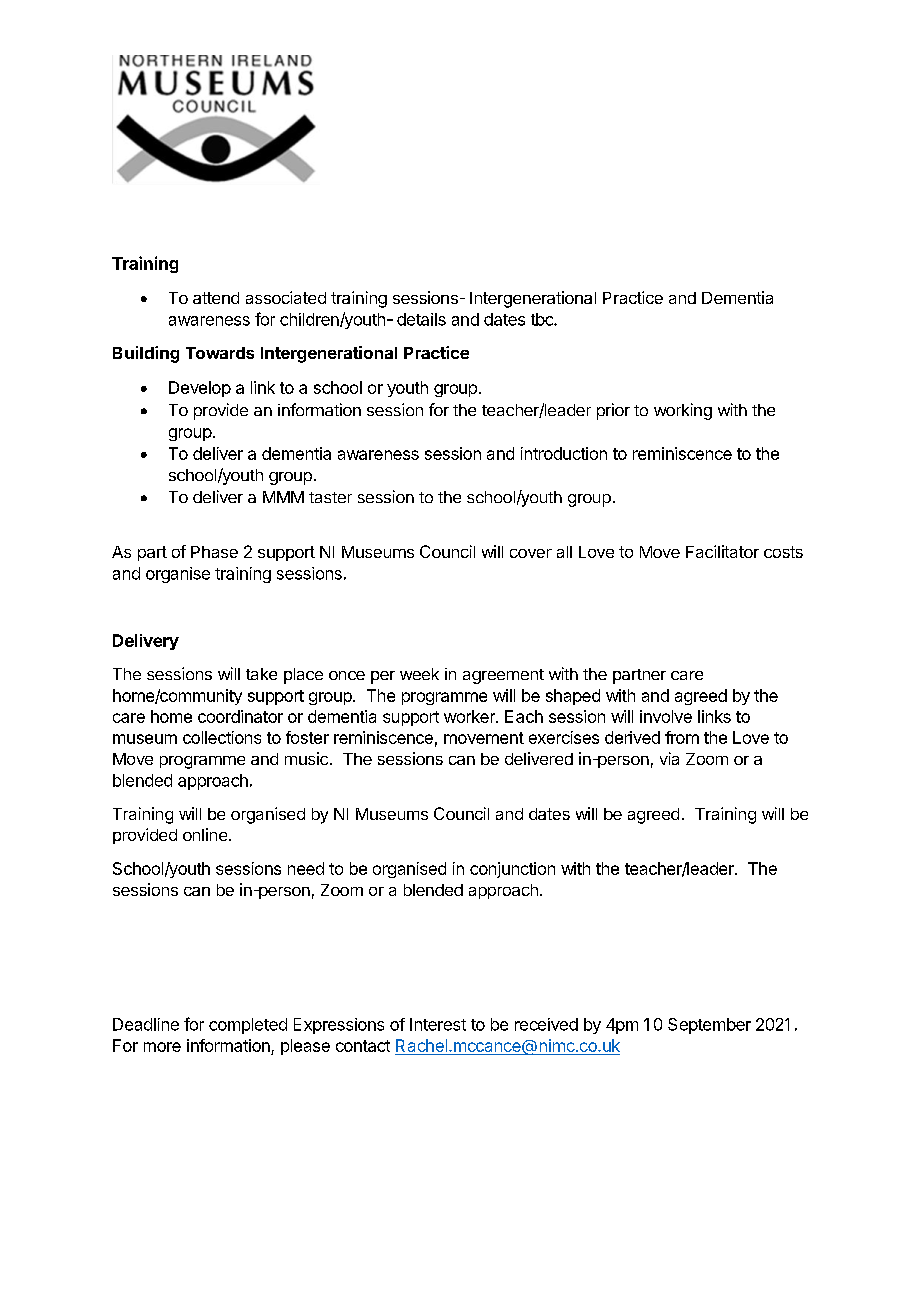 The height and width of the screenshot is (1307, 924). I want to click on Interest, so click(438, 1024).
